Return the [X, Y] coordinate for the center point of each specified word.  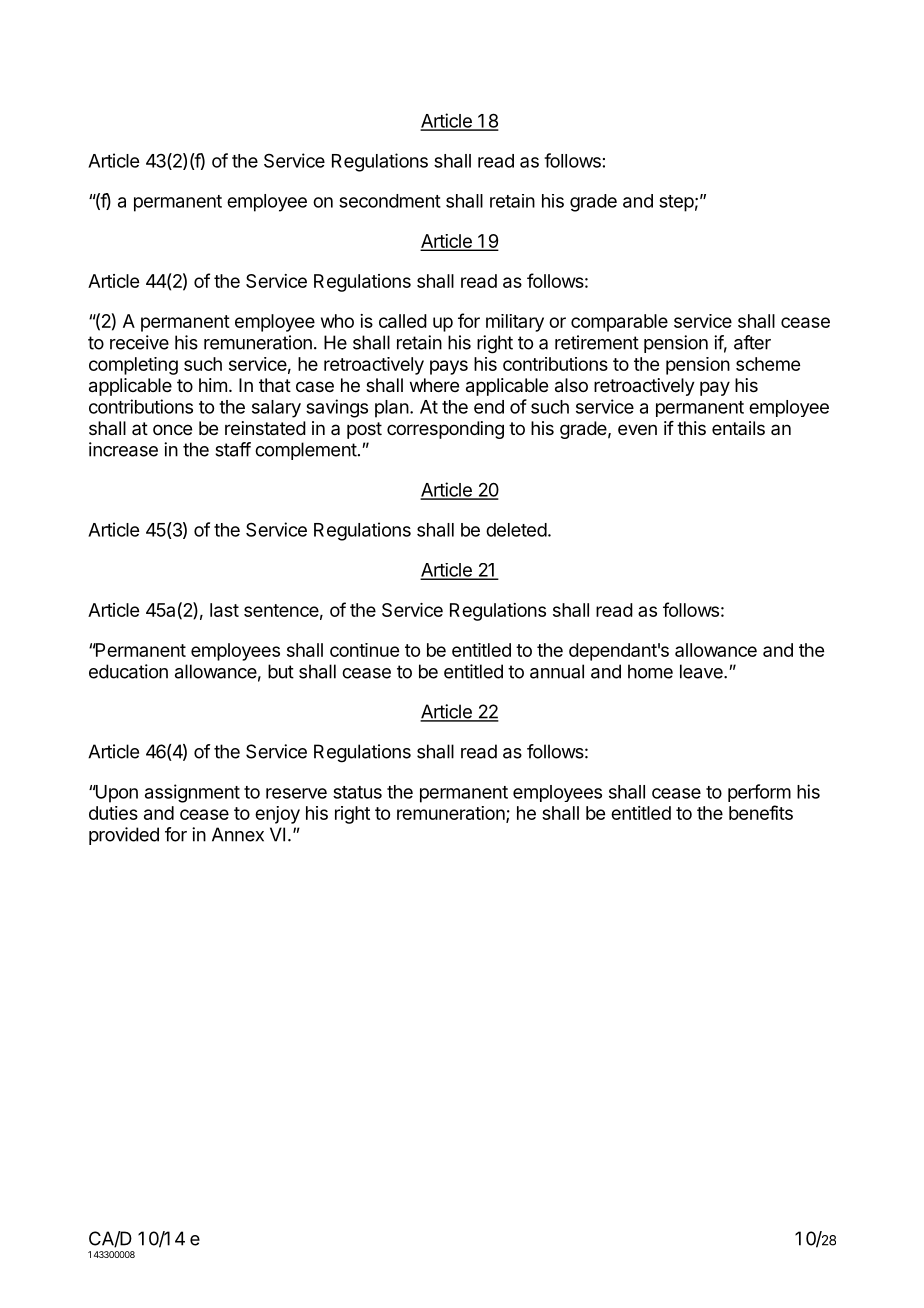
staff [233, 449]
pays [449, 367]
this [691, 428]
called [403, 321]
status [357, 792]
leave [702, 671]
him [213, 385]
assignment [192, 793]
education [128, 671]
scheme [768, 364]
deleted [516, 530]
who [337, 321]
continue [364, 650]
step [676, 203]
